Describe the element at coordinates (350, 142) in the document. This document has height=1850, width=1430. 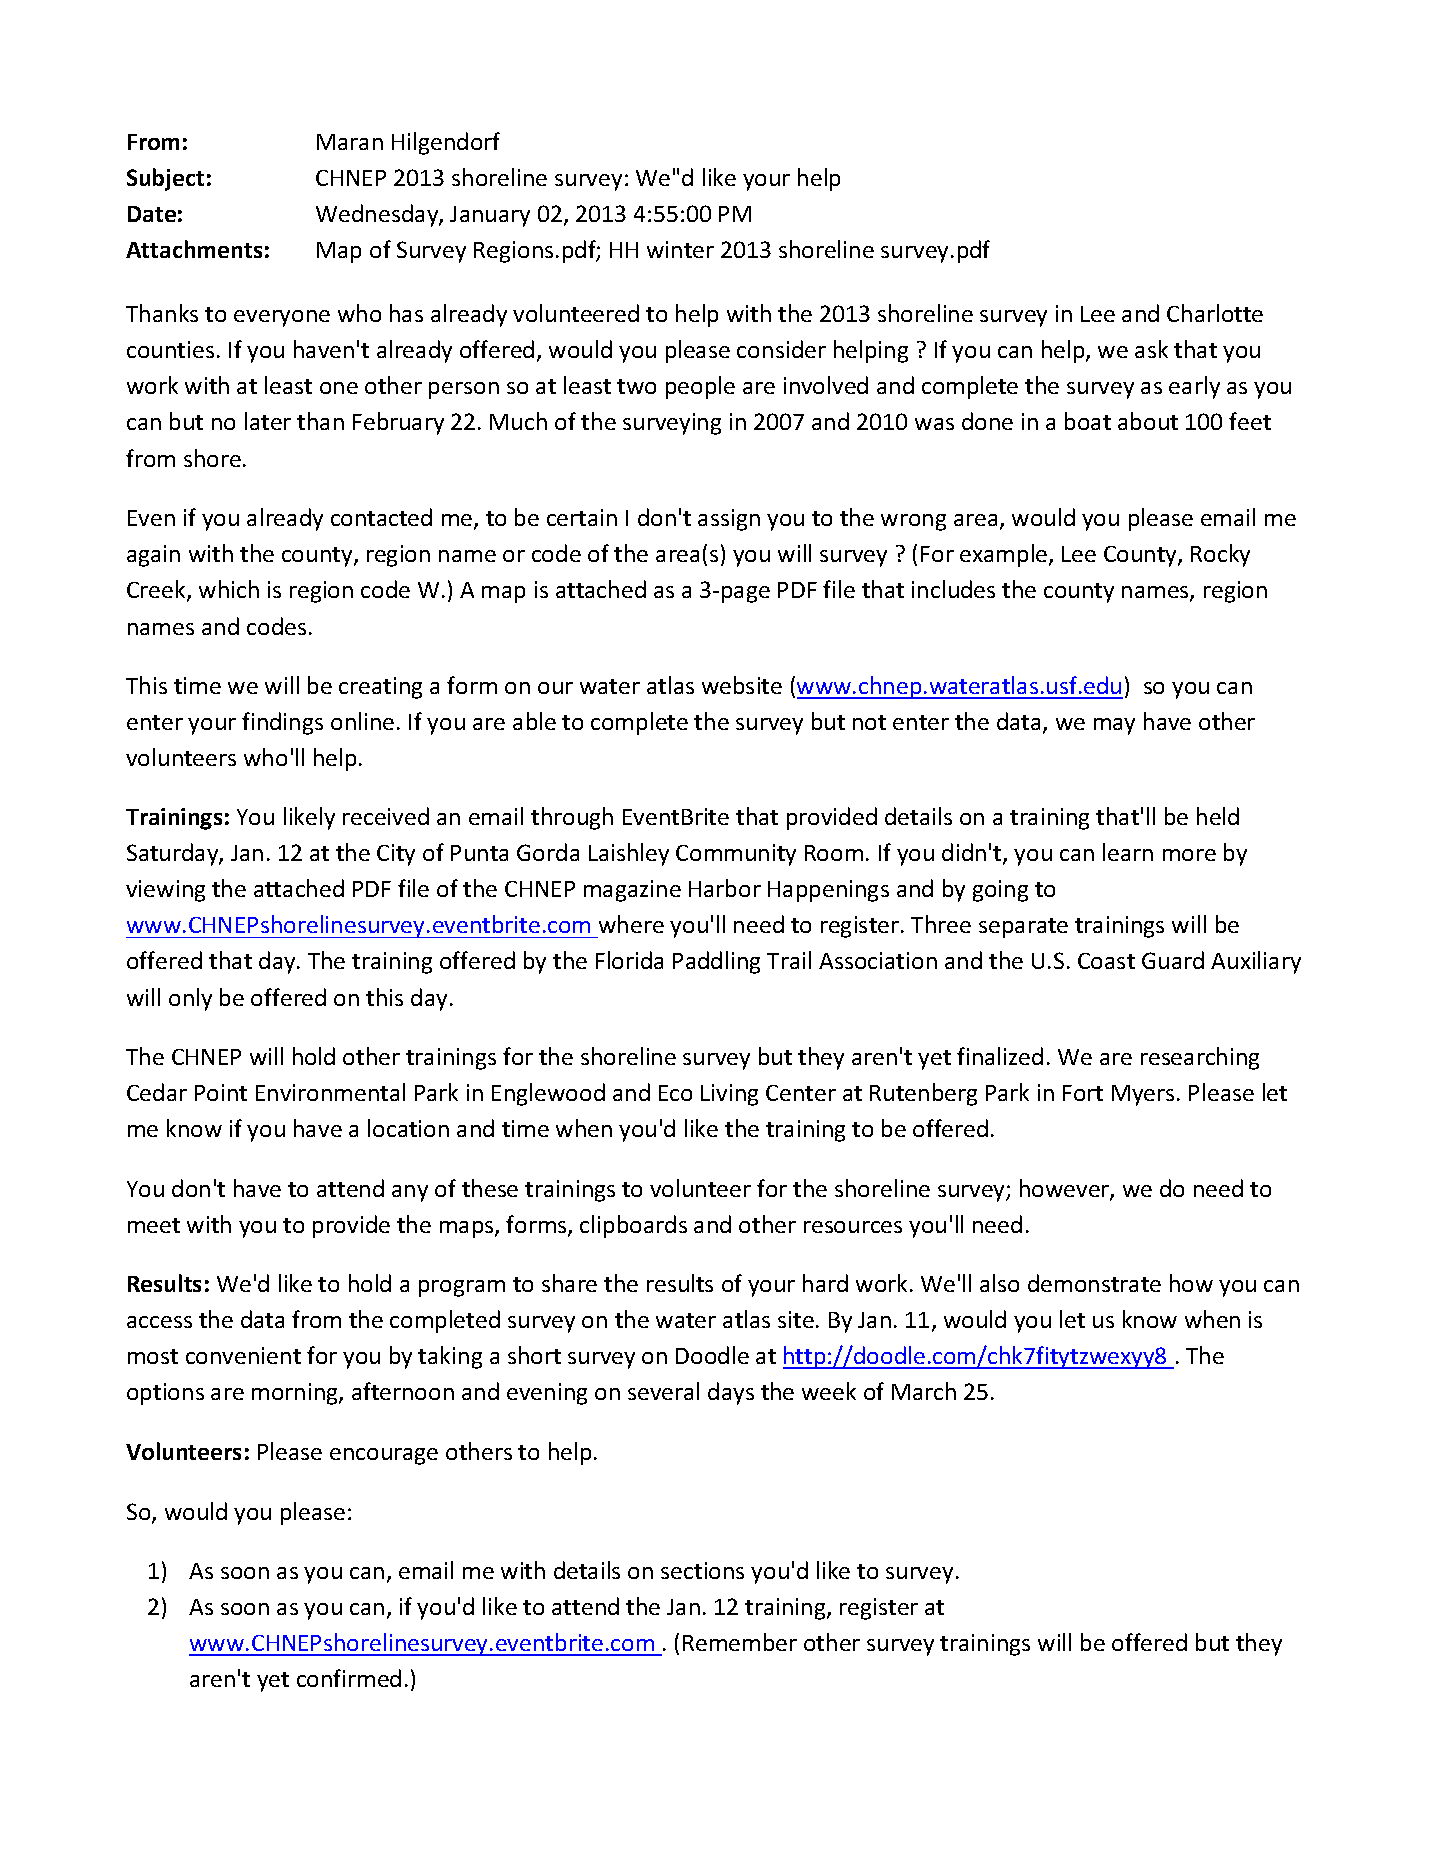
I see `Maran` at that location.
